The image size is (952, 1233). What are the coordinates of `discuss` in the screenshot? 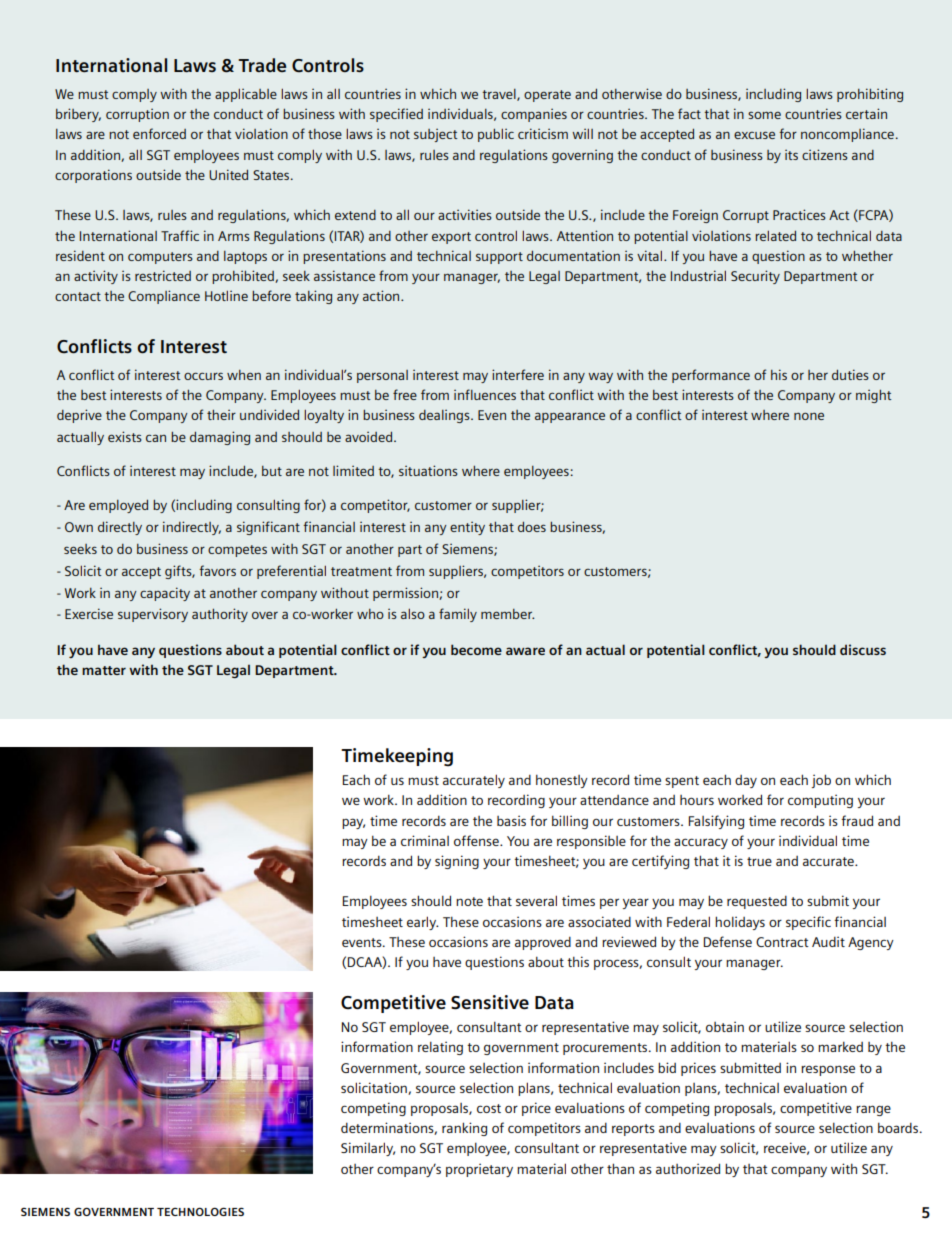 It's located at (863, 649).
